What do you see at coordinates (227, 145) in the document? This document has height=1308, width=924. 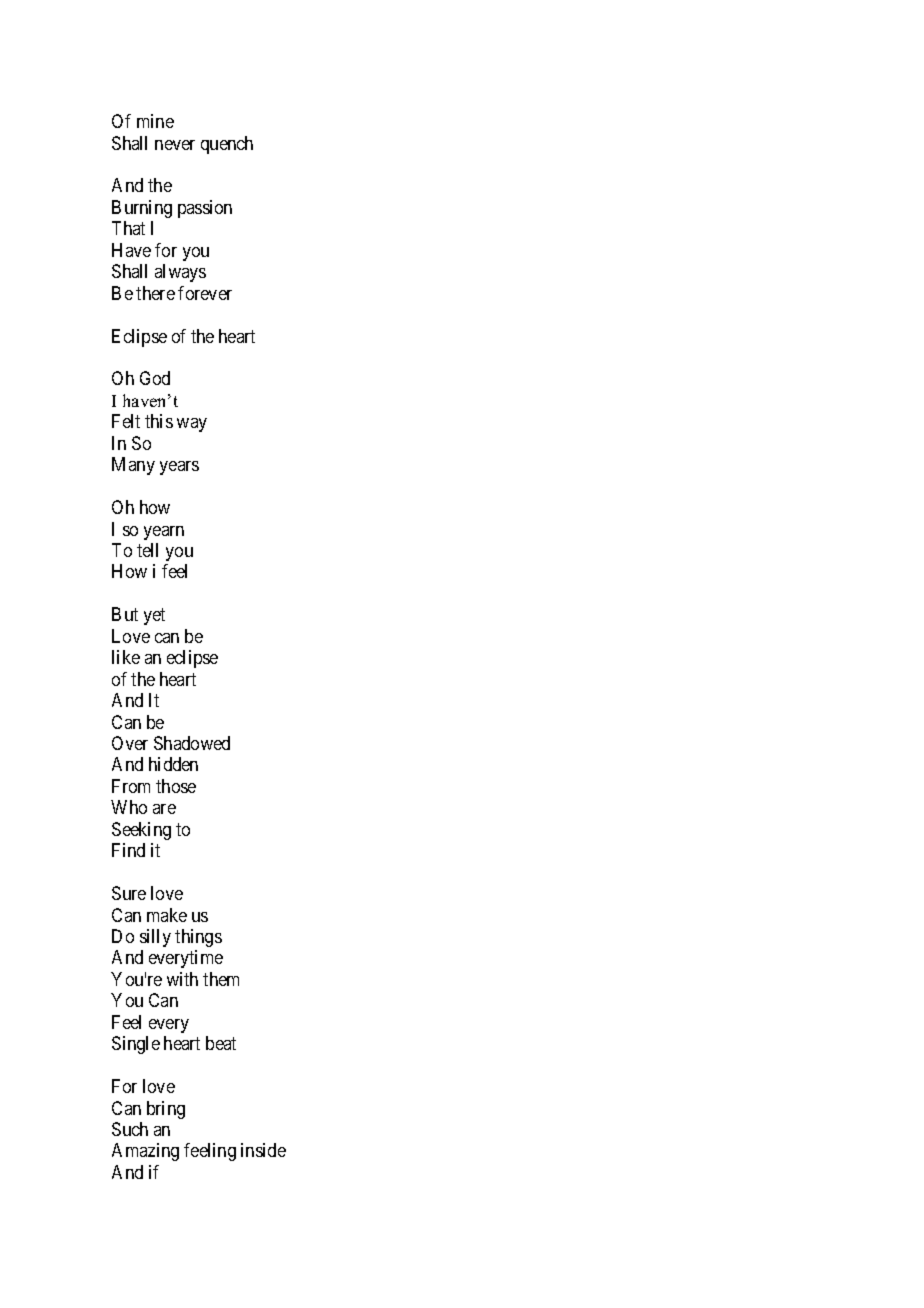 I see `quench` at bounding box center [227, 145].
